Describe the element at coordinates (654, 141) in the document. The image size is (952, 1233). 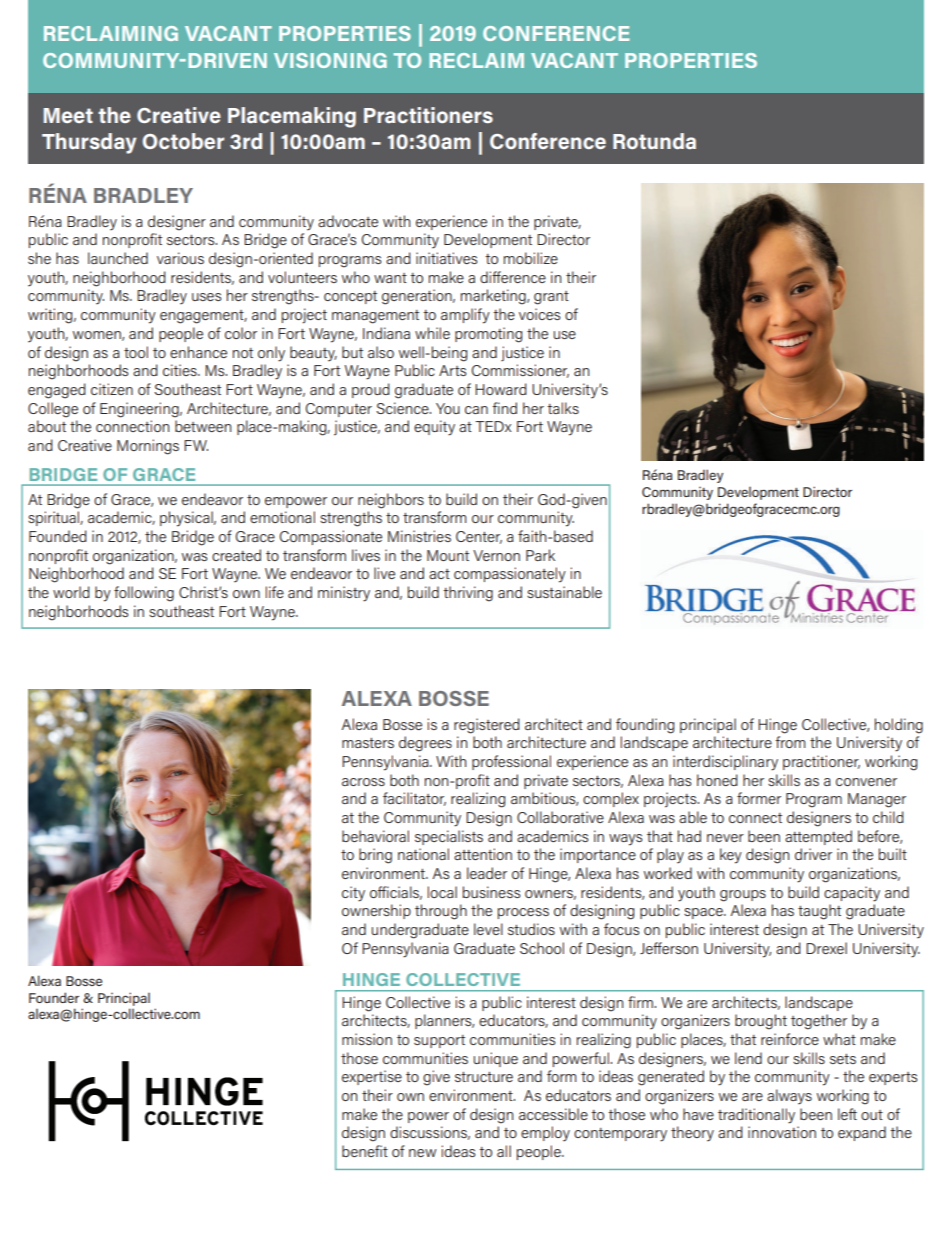
I see `Rotunda` at that location.
